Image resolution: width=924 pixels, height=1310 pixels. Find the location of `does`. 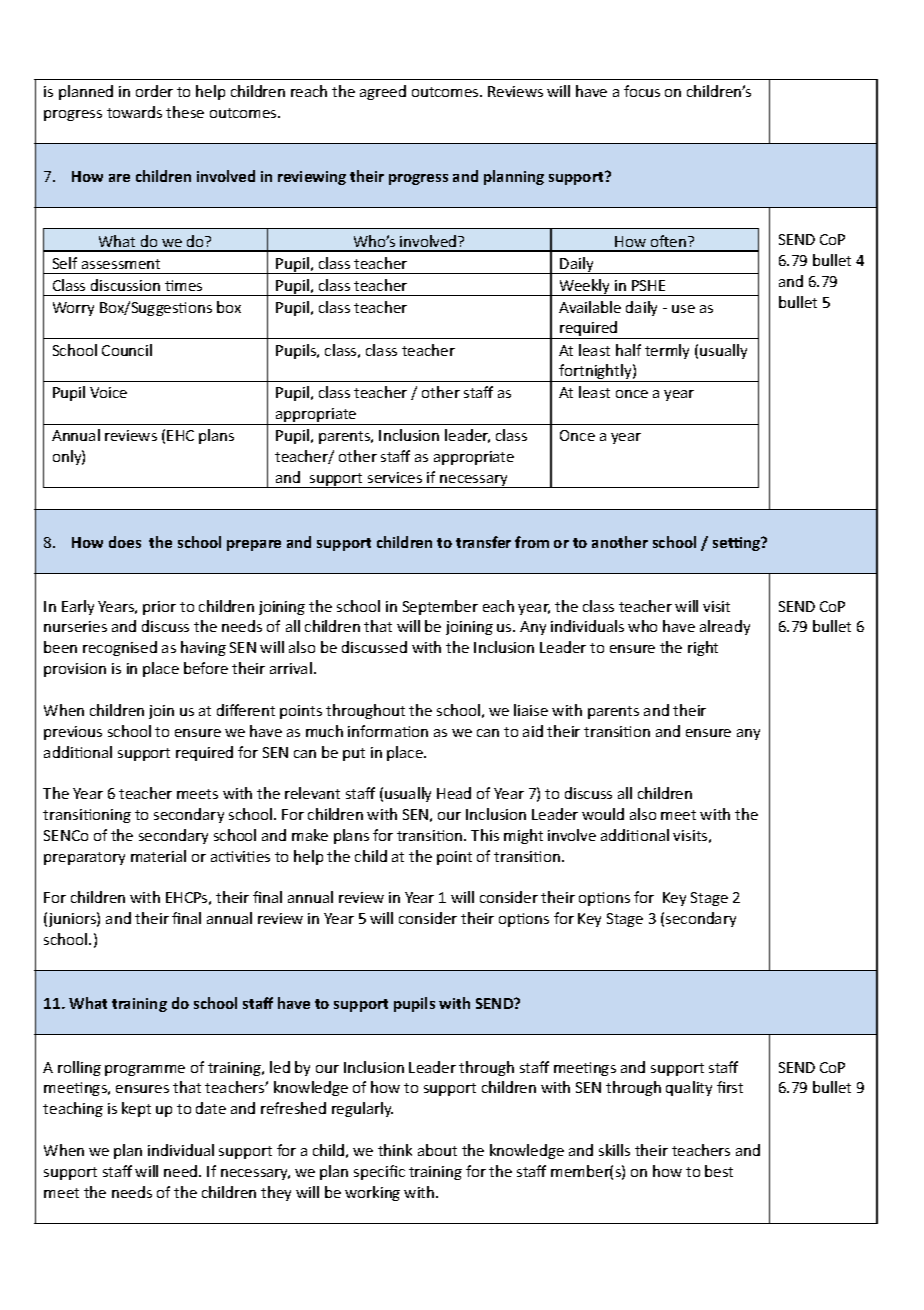

does is located at coordinates (125, 542).
